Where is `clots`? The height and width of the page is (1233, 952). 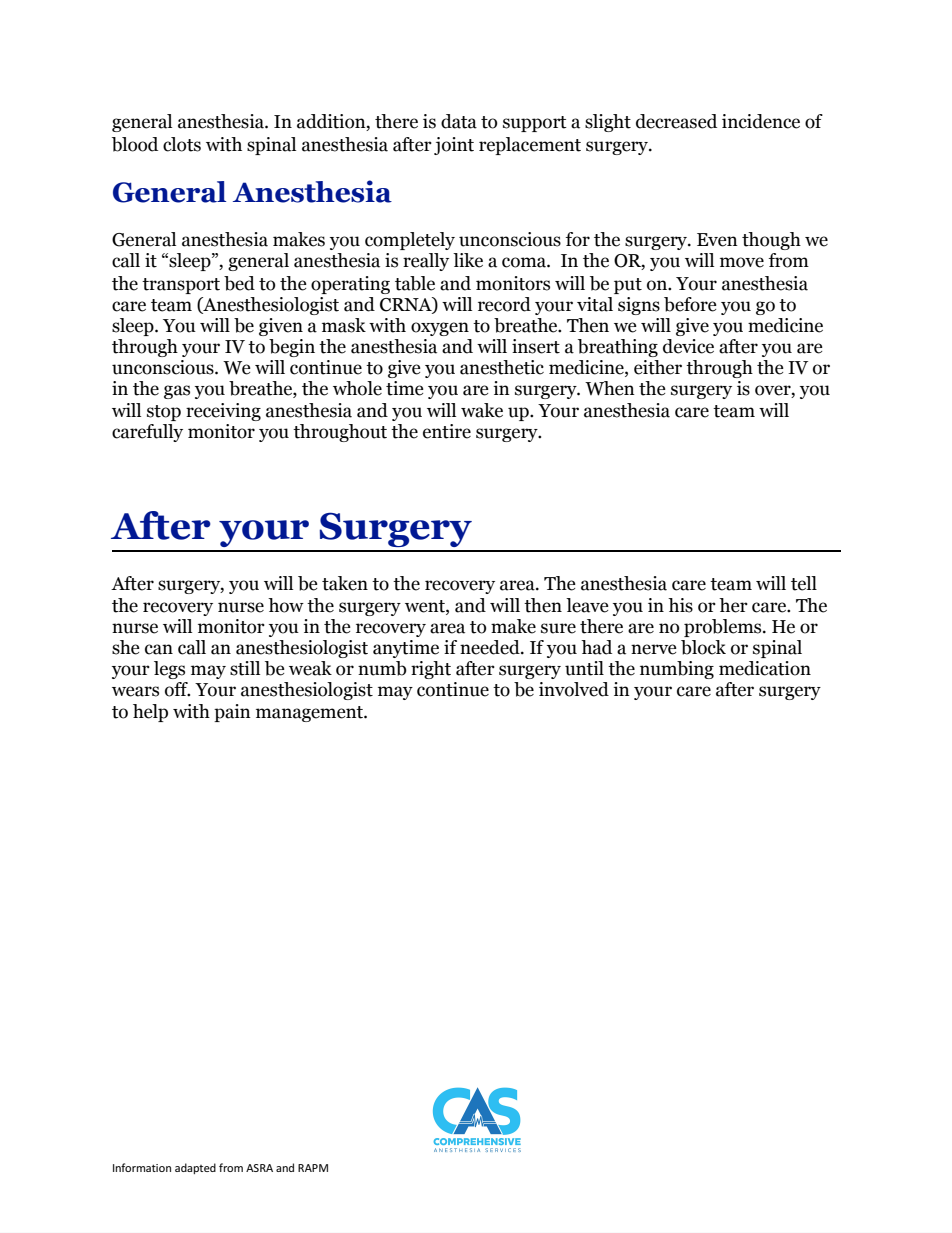 clots is located at coordinates (182, 144).
